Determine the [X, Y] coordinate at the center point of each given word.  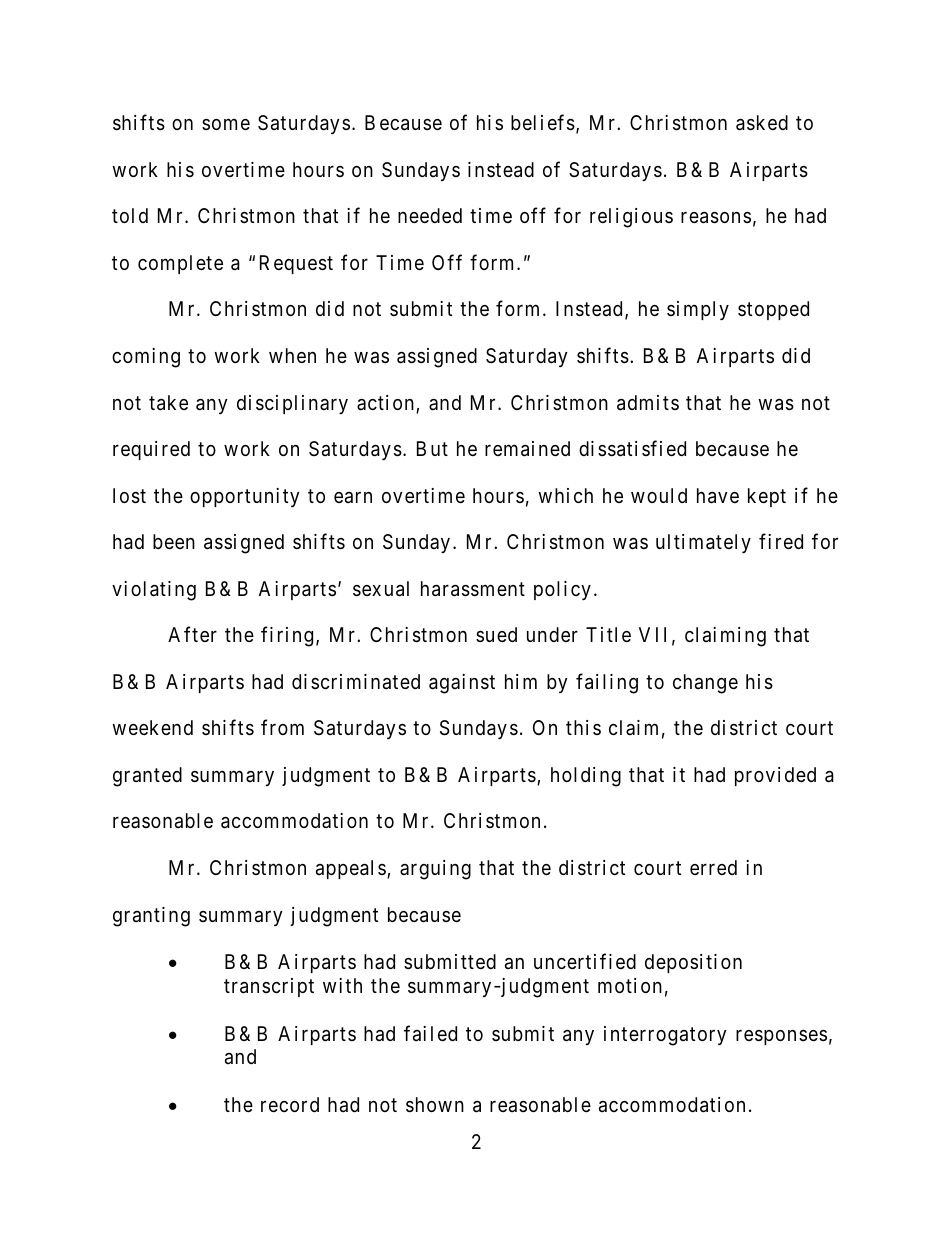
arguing [435, 870]
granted [147, 777]
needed [430, 215]
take [168, 403]
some [226, 124]
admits [648, 403]
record [290, 1104]
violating [154, 591]
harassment [473, 589]
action [385, 402]
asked [762, 123]
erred [713, 867]
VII [652, 634]
